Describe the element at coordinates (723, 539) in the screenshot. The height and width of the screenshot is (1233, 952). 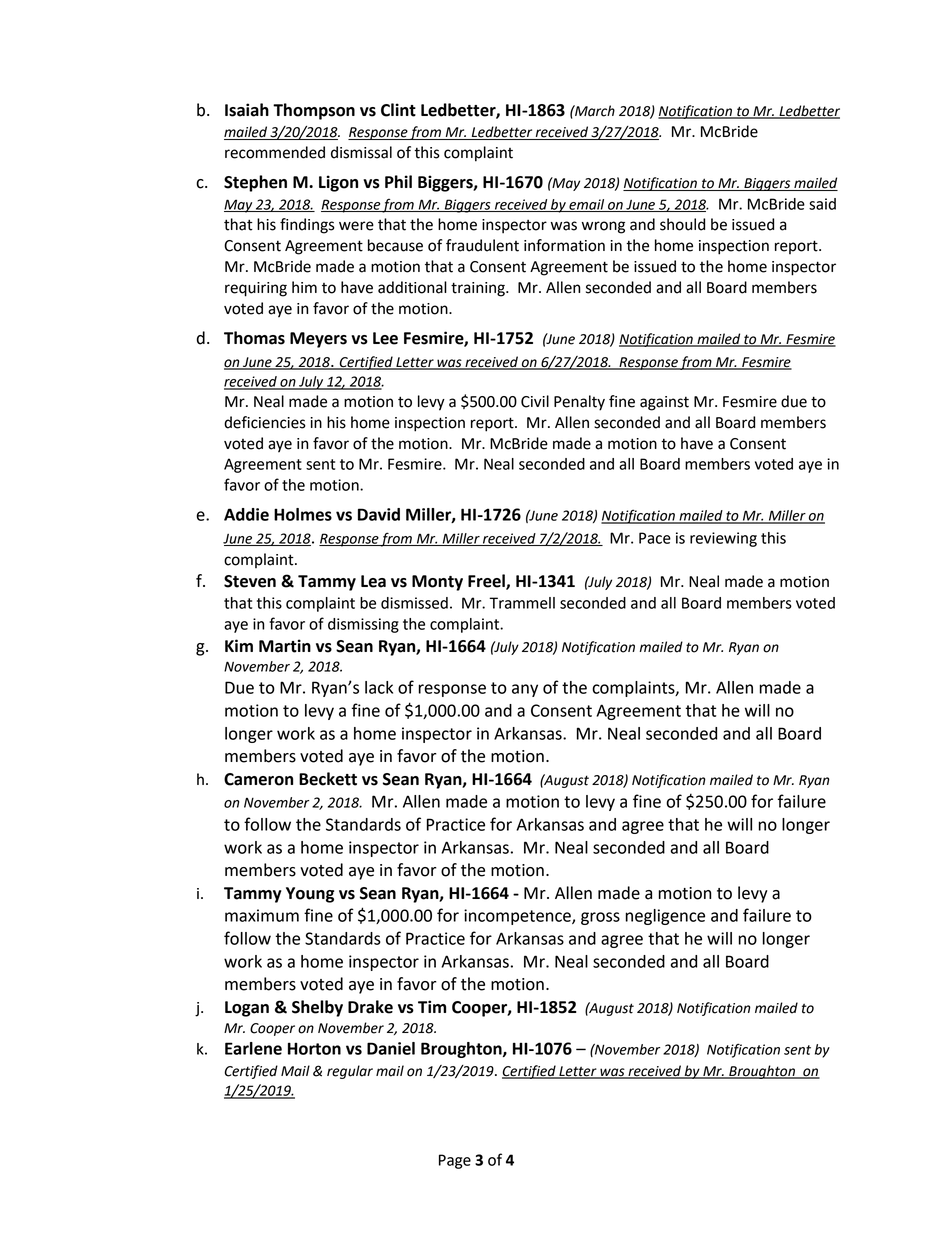
I see `reviewing` at that location.
